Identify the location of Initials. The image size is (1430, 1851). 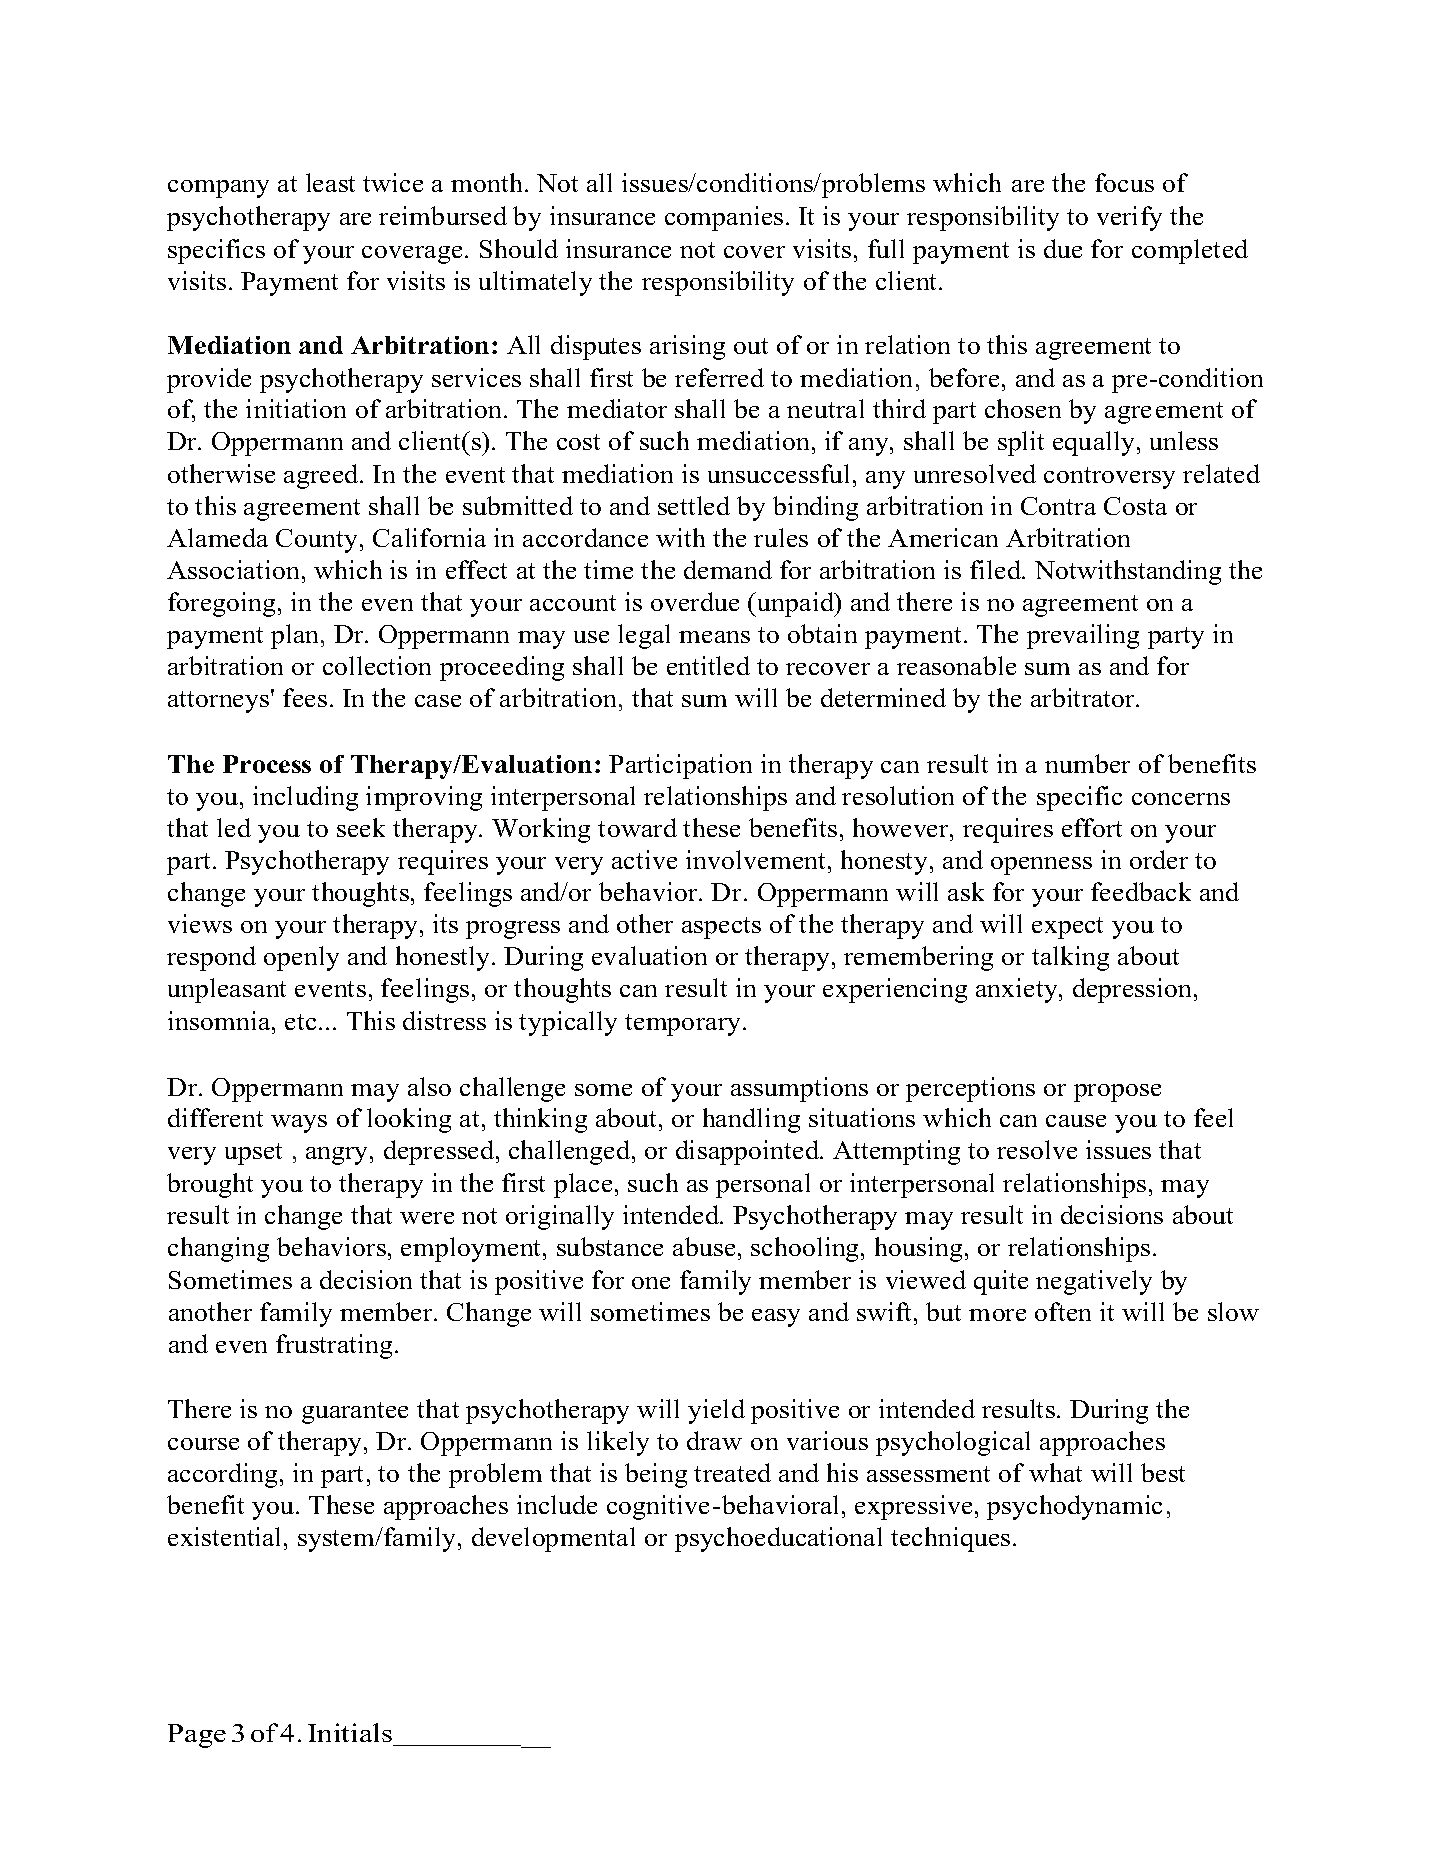
(350, 1732).
